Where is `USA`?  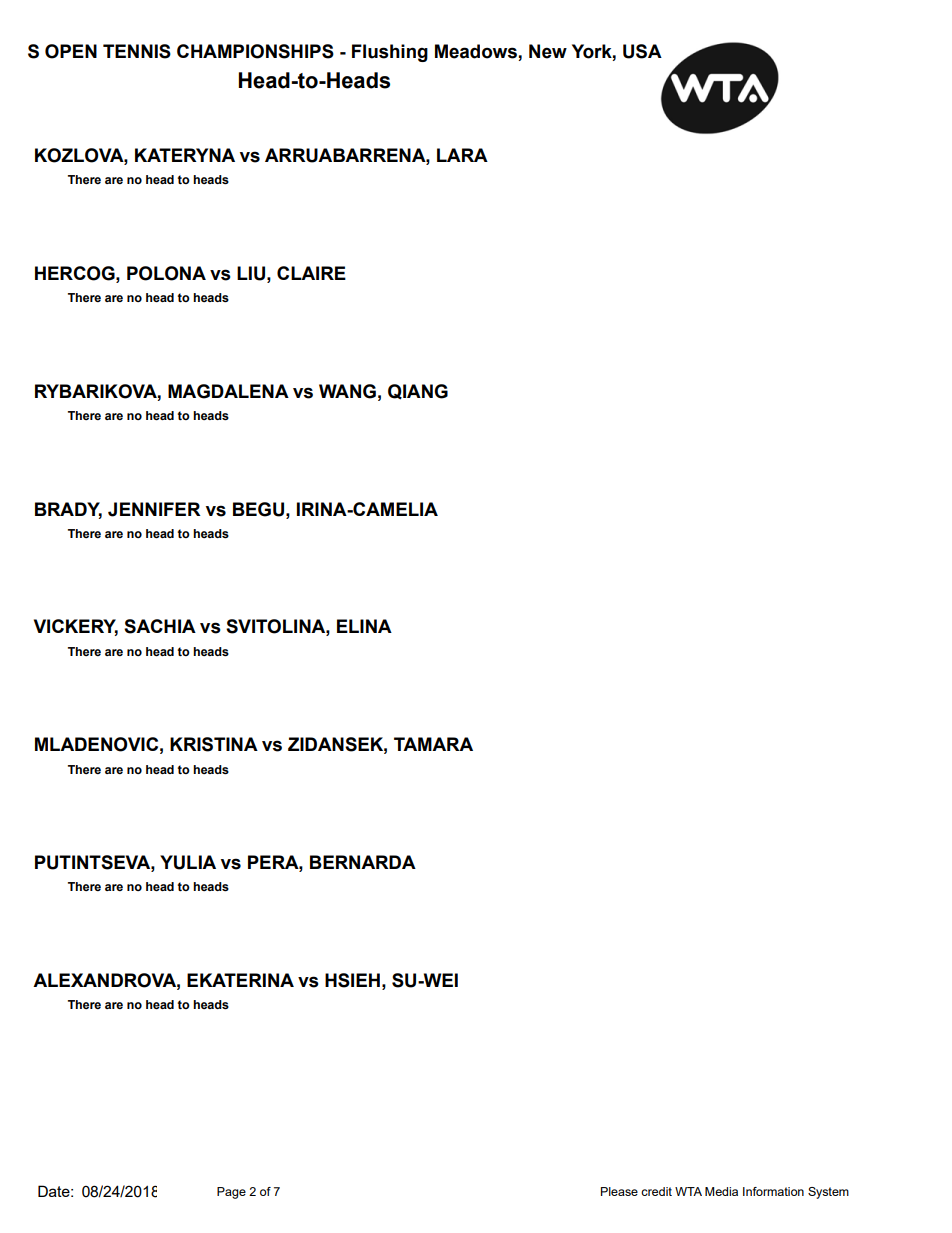
USA is located at coordinates (642, 51).
